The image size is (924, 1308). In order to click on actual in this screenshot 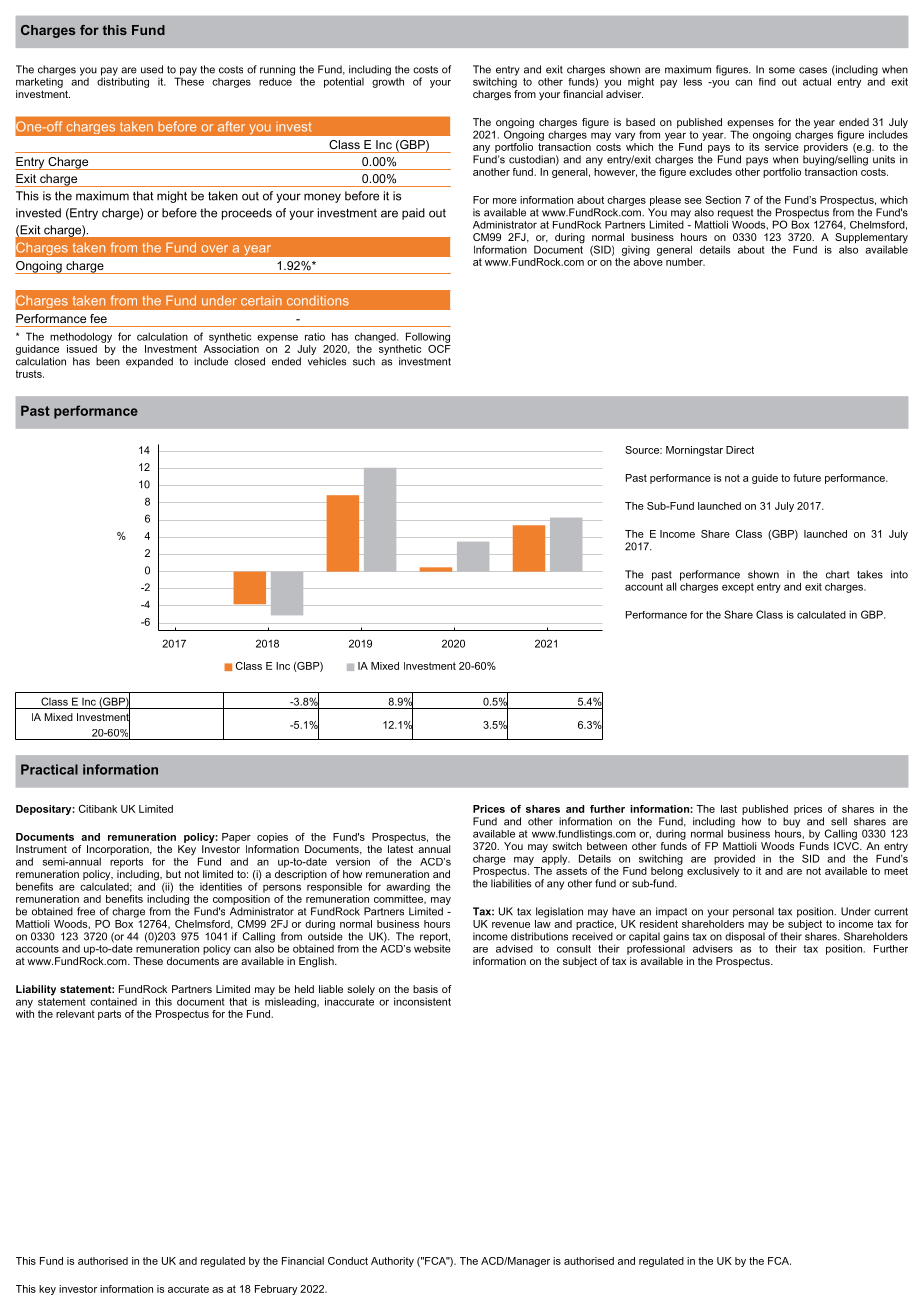, I will do `click(817, 82)`.
